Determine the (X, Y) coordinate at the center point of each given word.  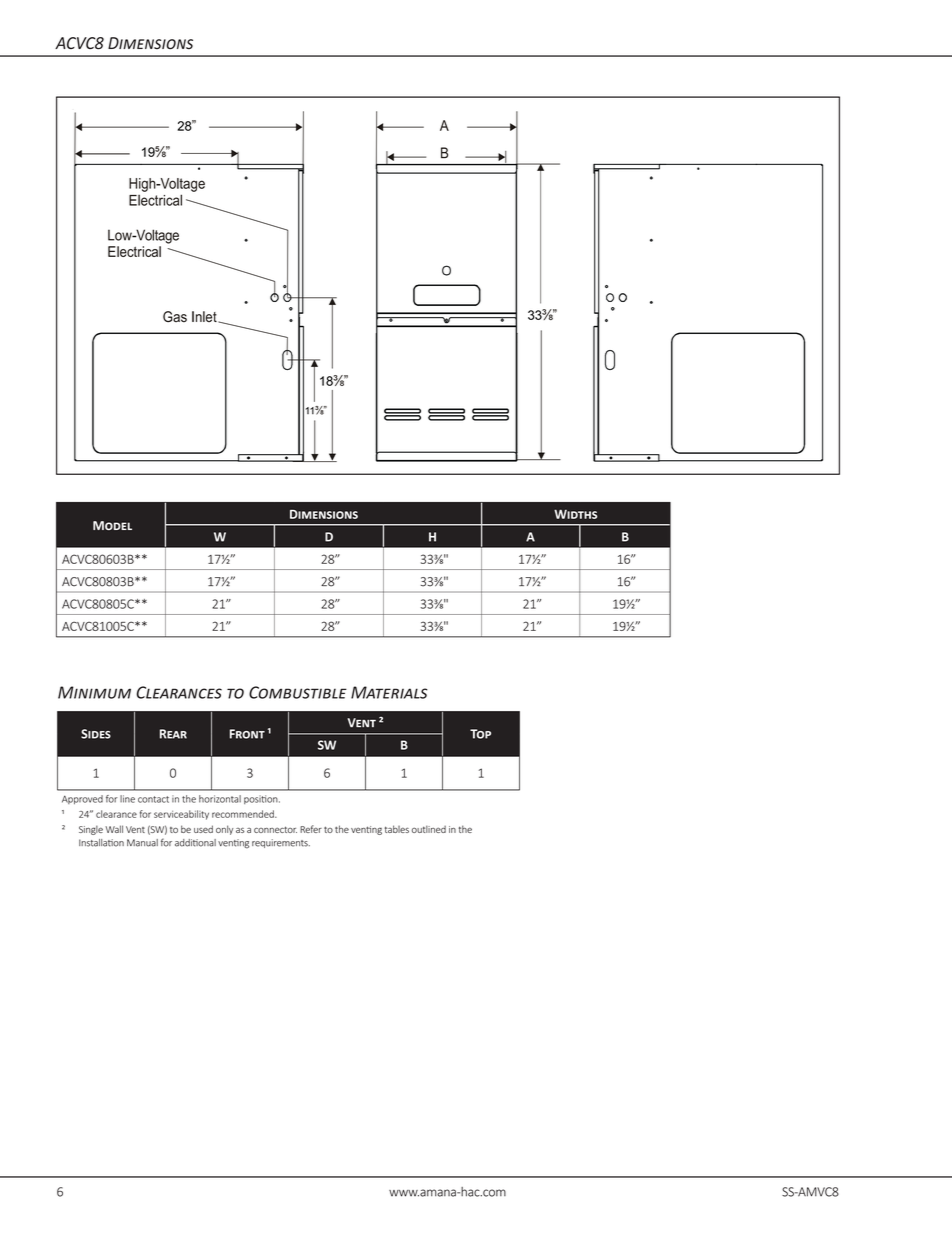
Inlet (205, 317)
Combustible (298, 692)
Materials (389, 692)
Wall (114, 829)
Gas (175, 316)
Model (112, 525)
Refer (311, 829)
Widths (576, 514)
